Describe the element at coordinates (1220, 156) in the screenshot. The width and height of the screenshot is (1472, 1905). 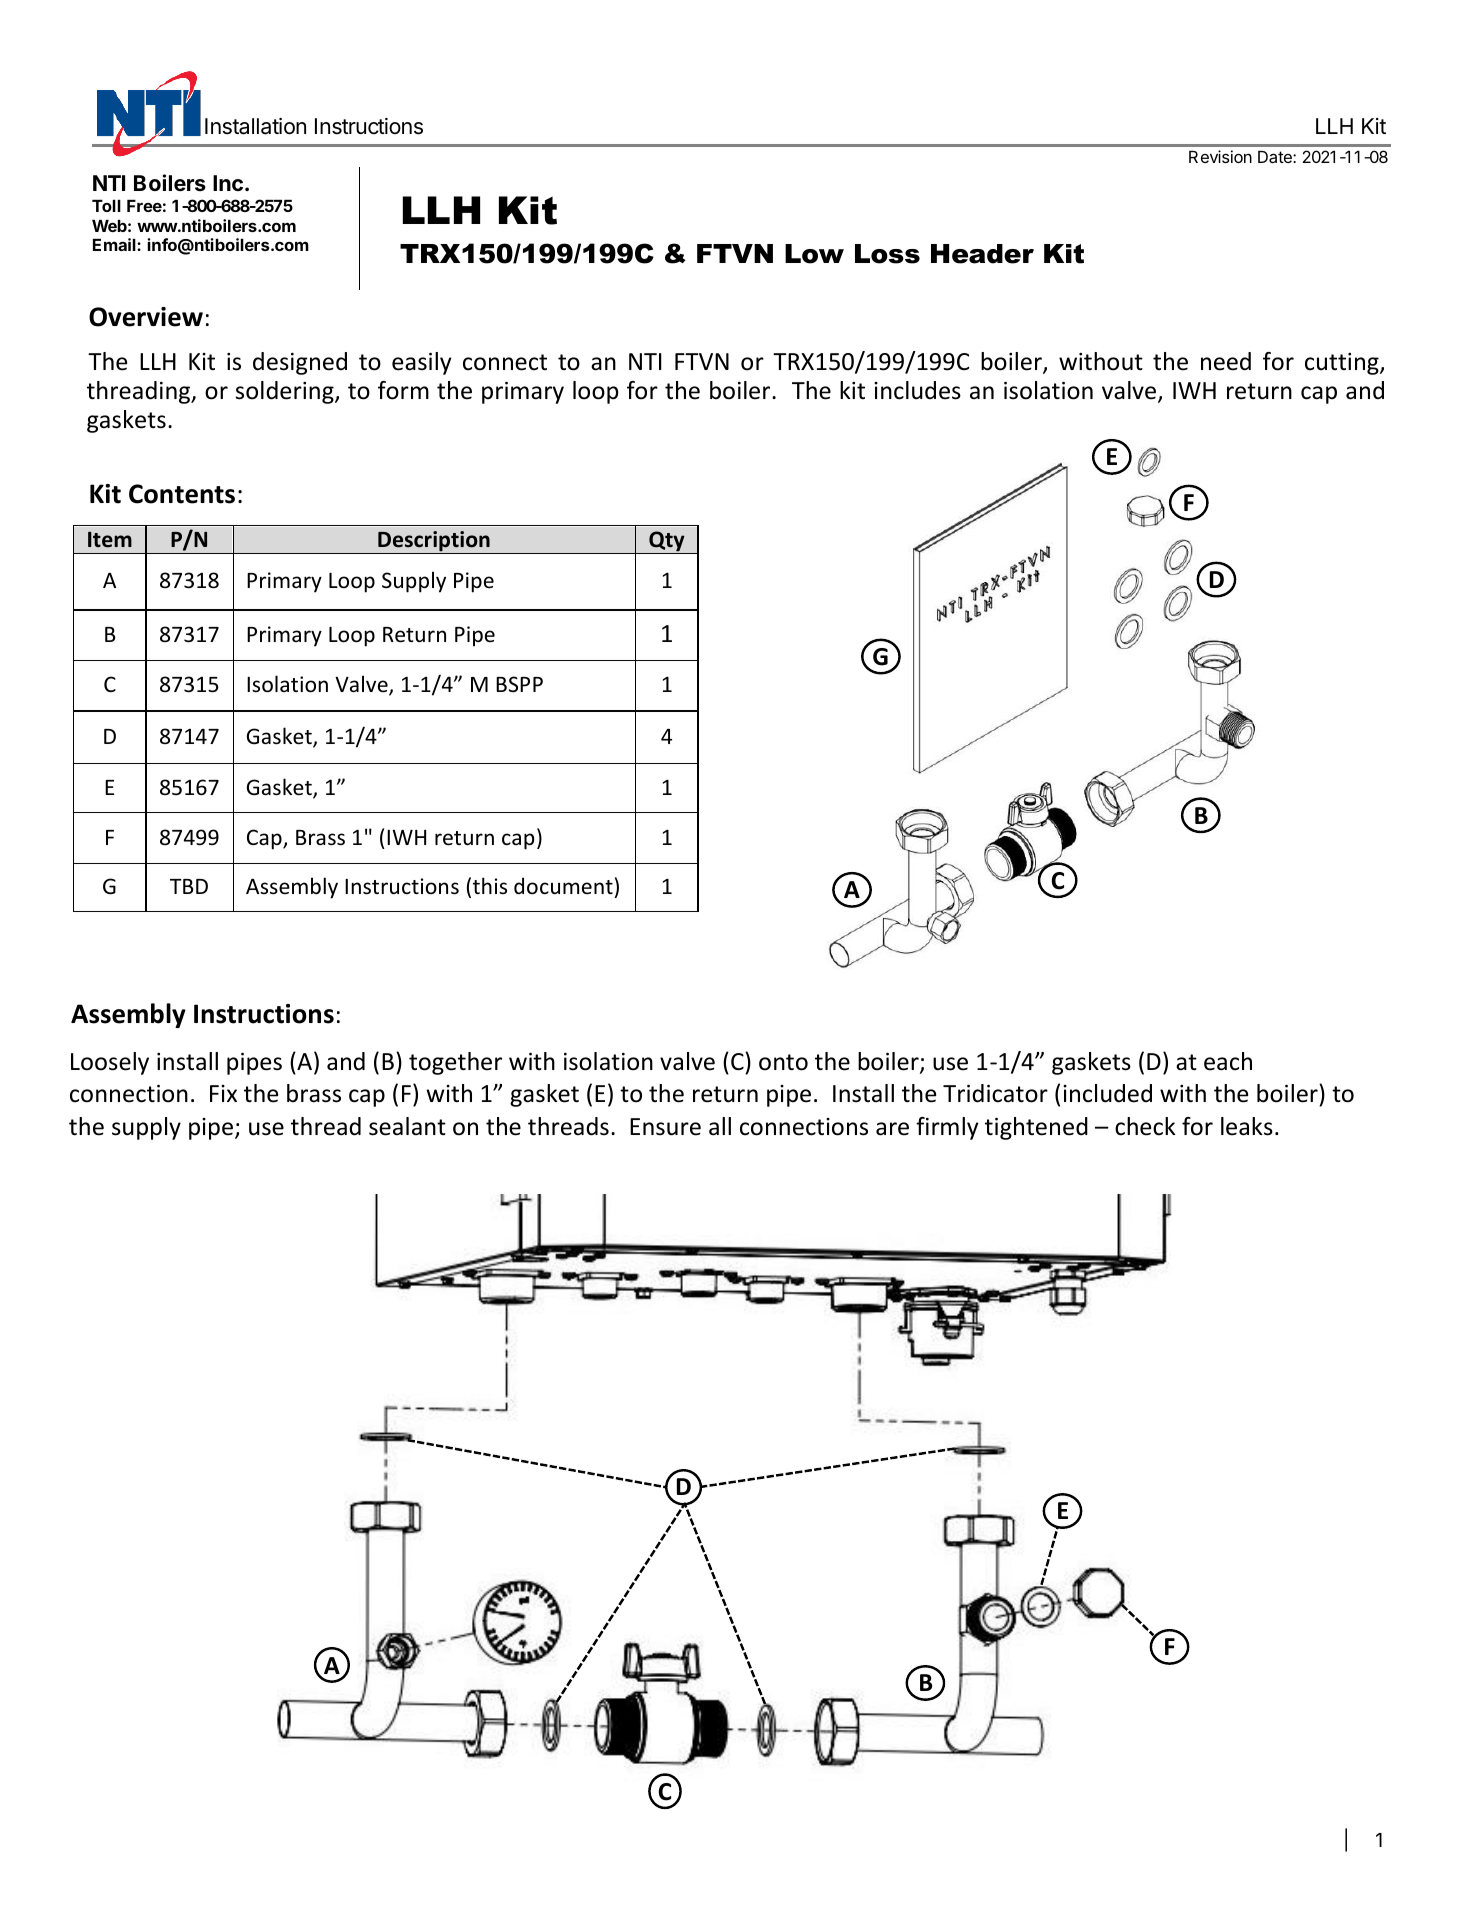
I see `Revision` at that location.
